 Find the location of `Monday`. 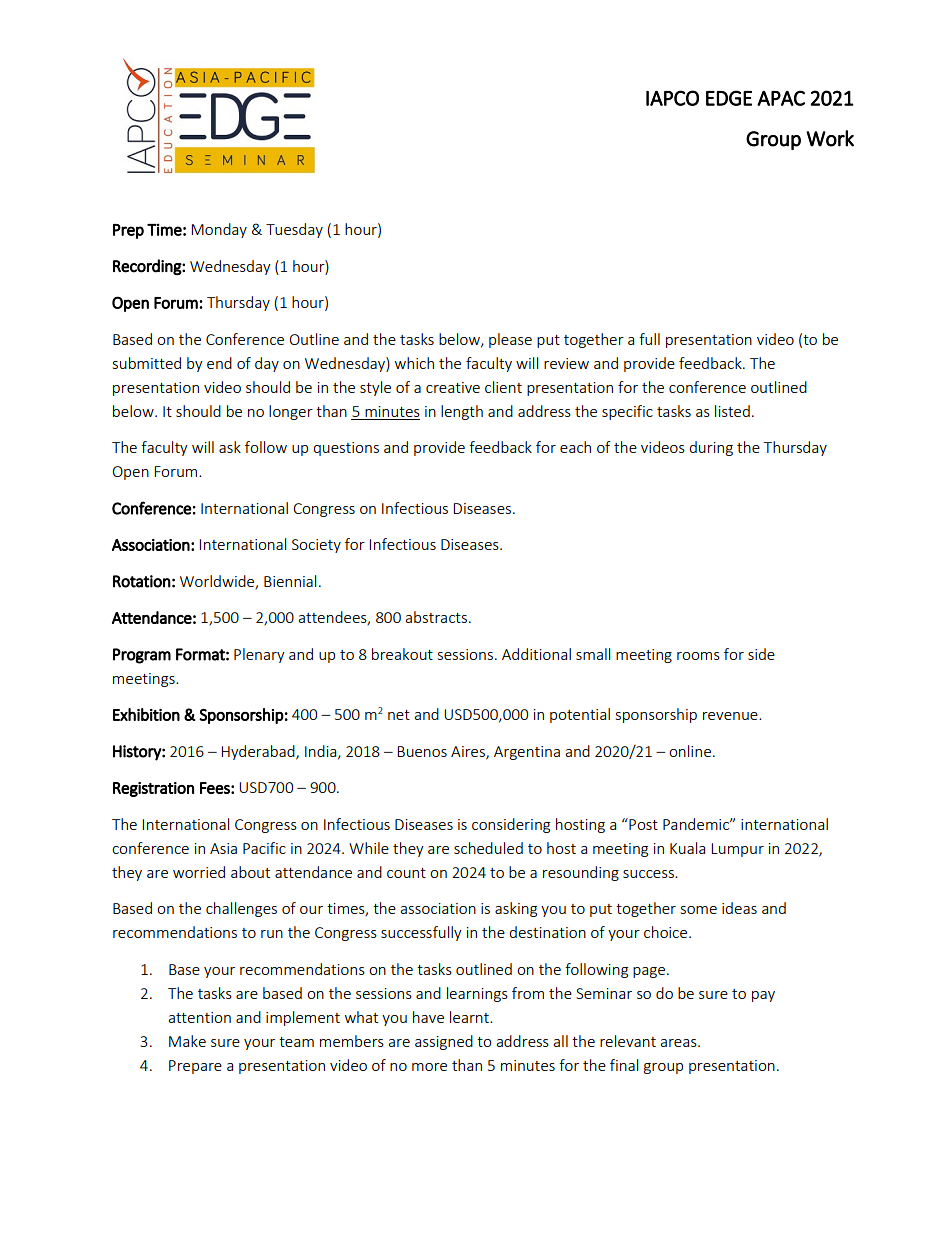

Monday is located at coordinates (219, 230).
